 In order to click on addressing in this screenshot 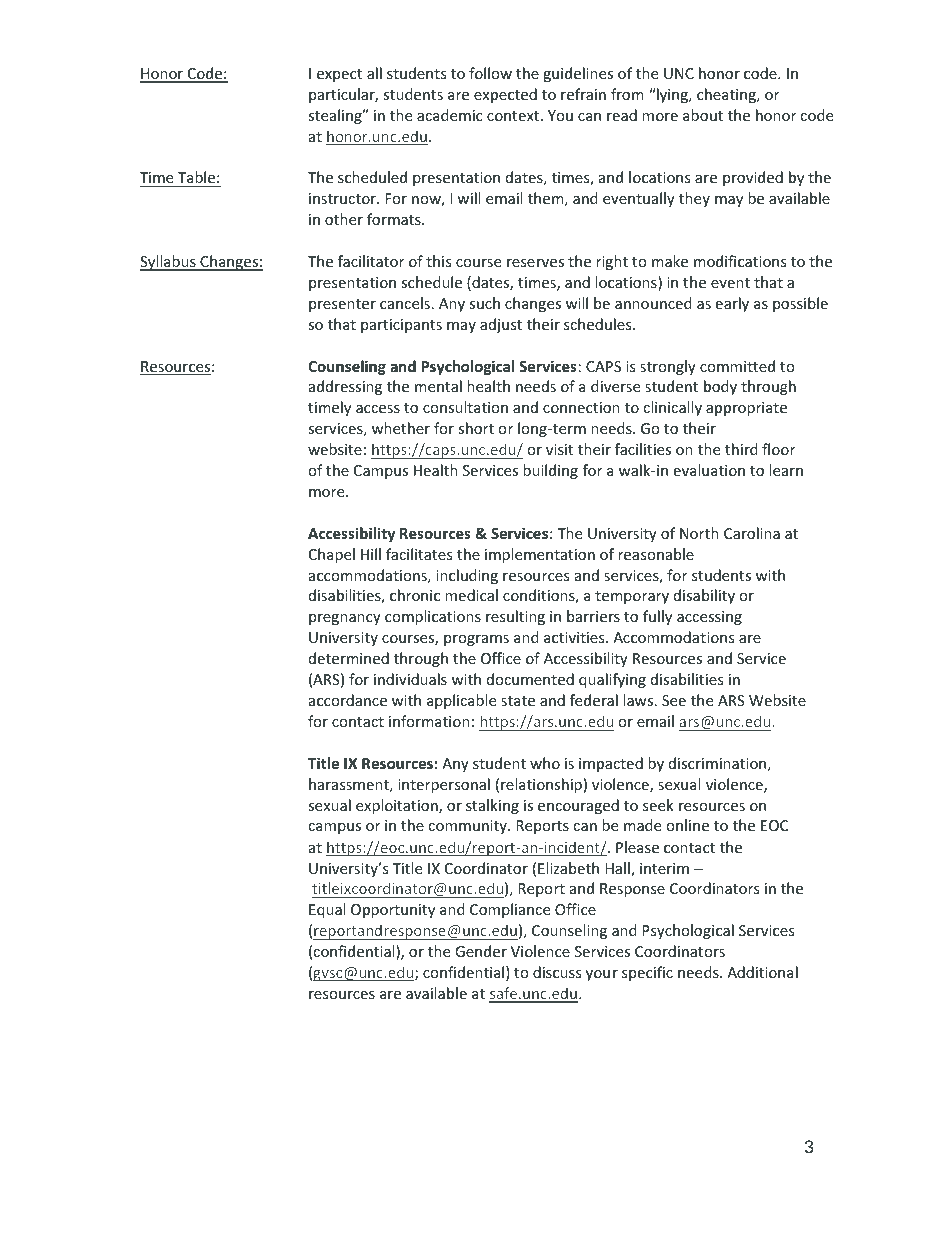, I will do `click(345, 387)`.
